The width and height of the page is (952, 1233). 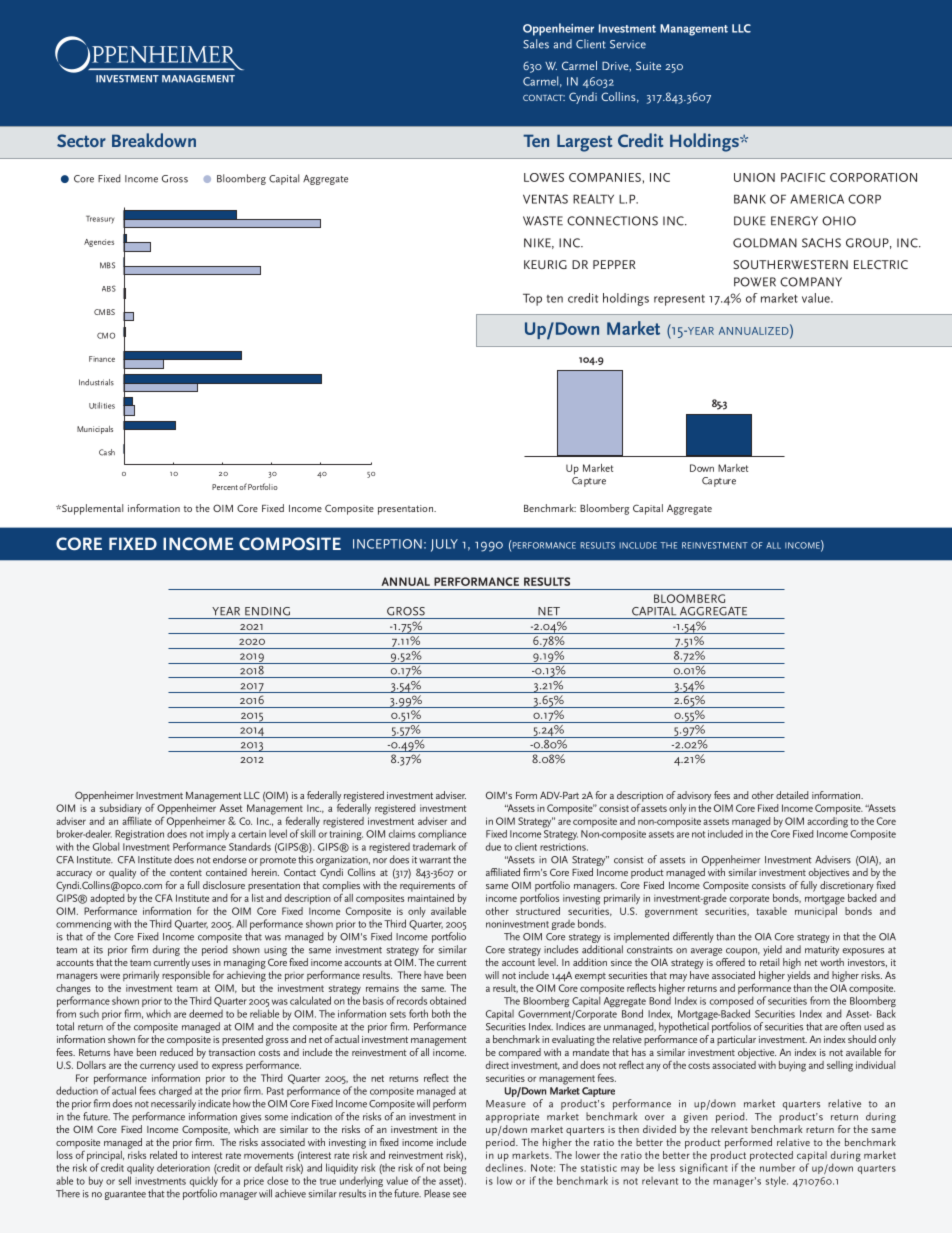 I want to click on detailed, so click(x=792, y=795).
